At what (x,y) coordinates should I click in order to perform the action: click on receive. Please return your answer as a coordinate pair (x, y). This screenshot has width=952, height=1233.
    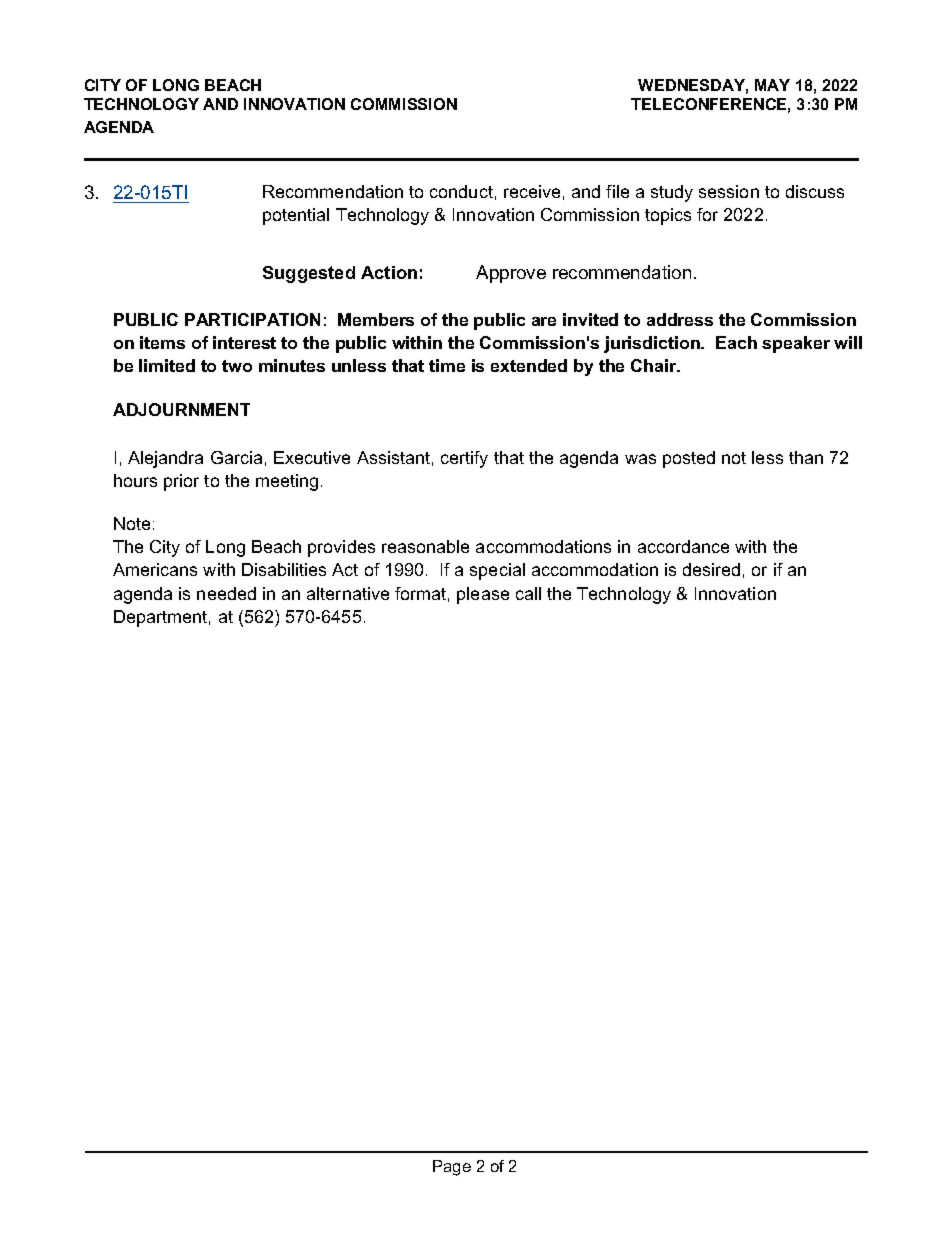
    Looking at the image, I should click on (532, 191).
